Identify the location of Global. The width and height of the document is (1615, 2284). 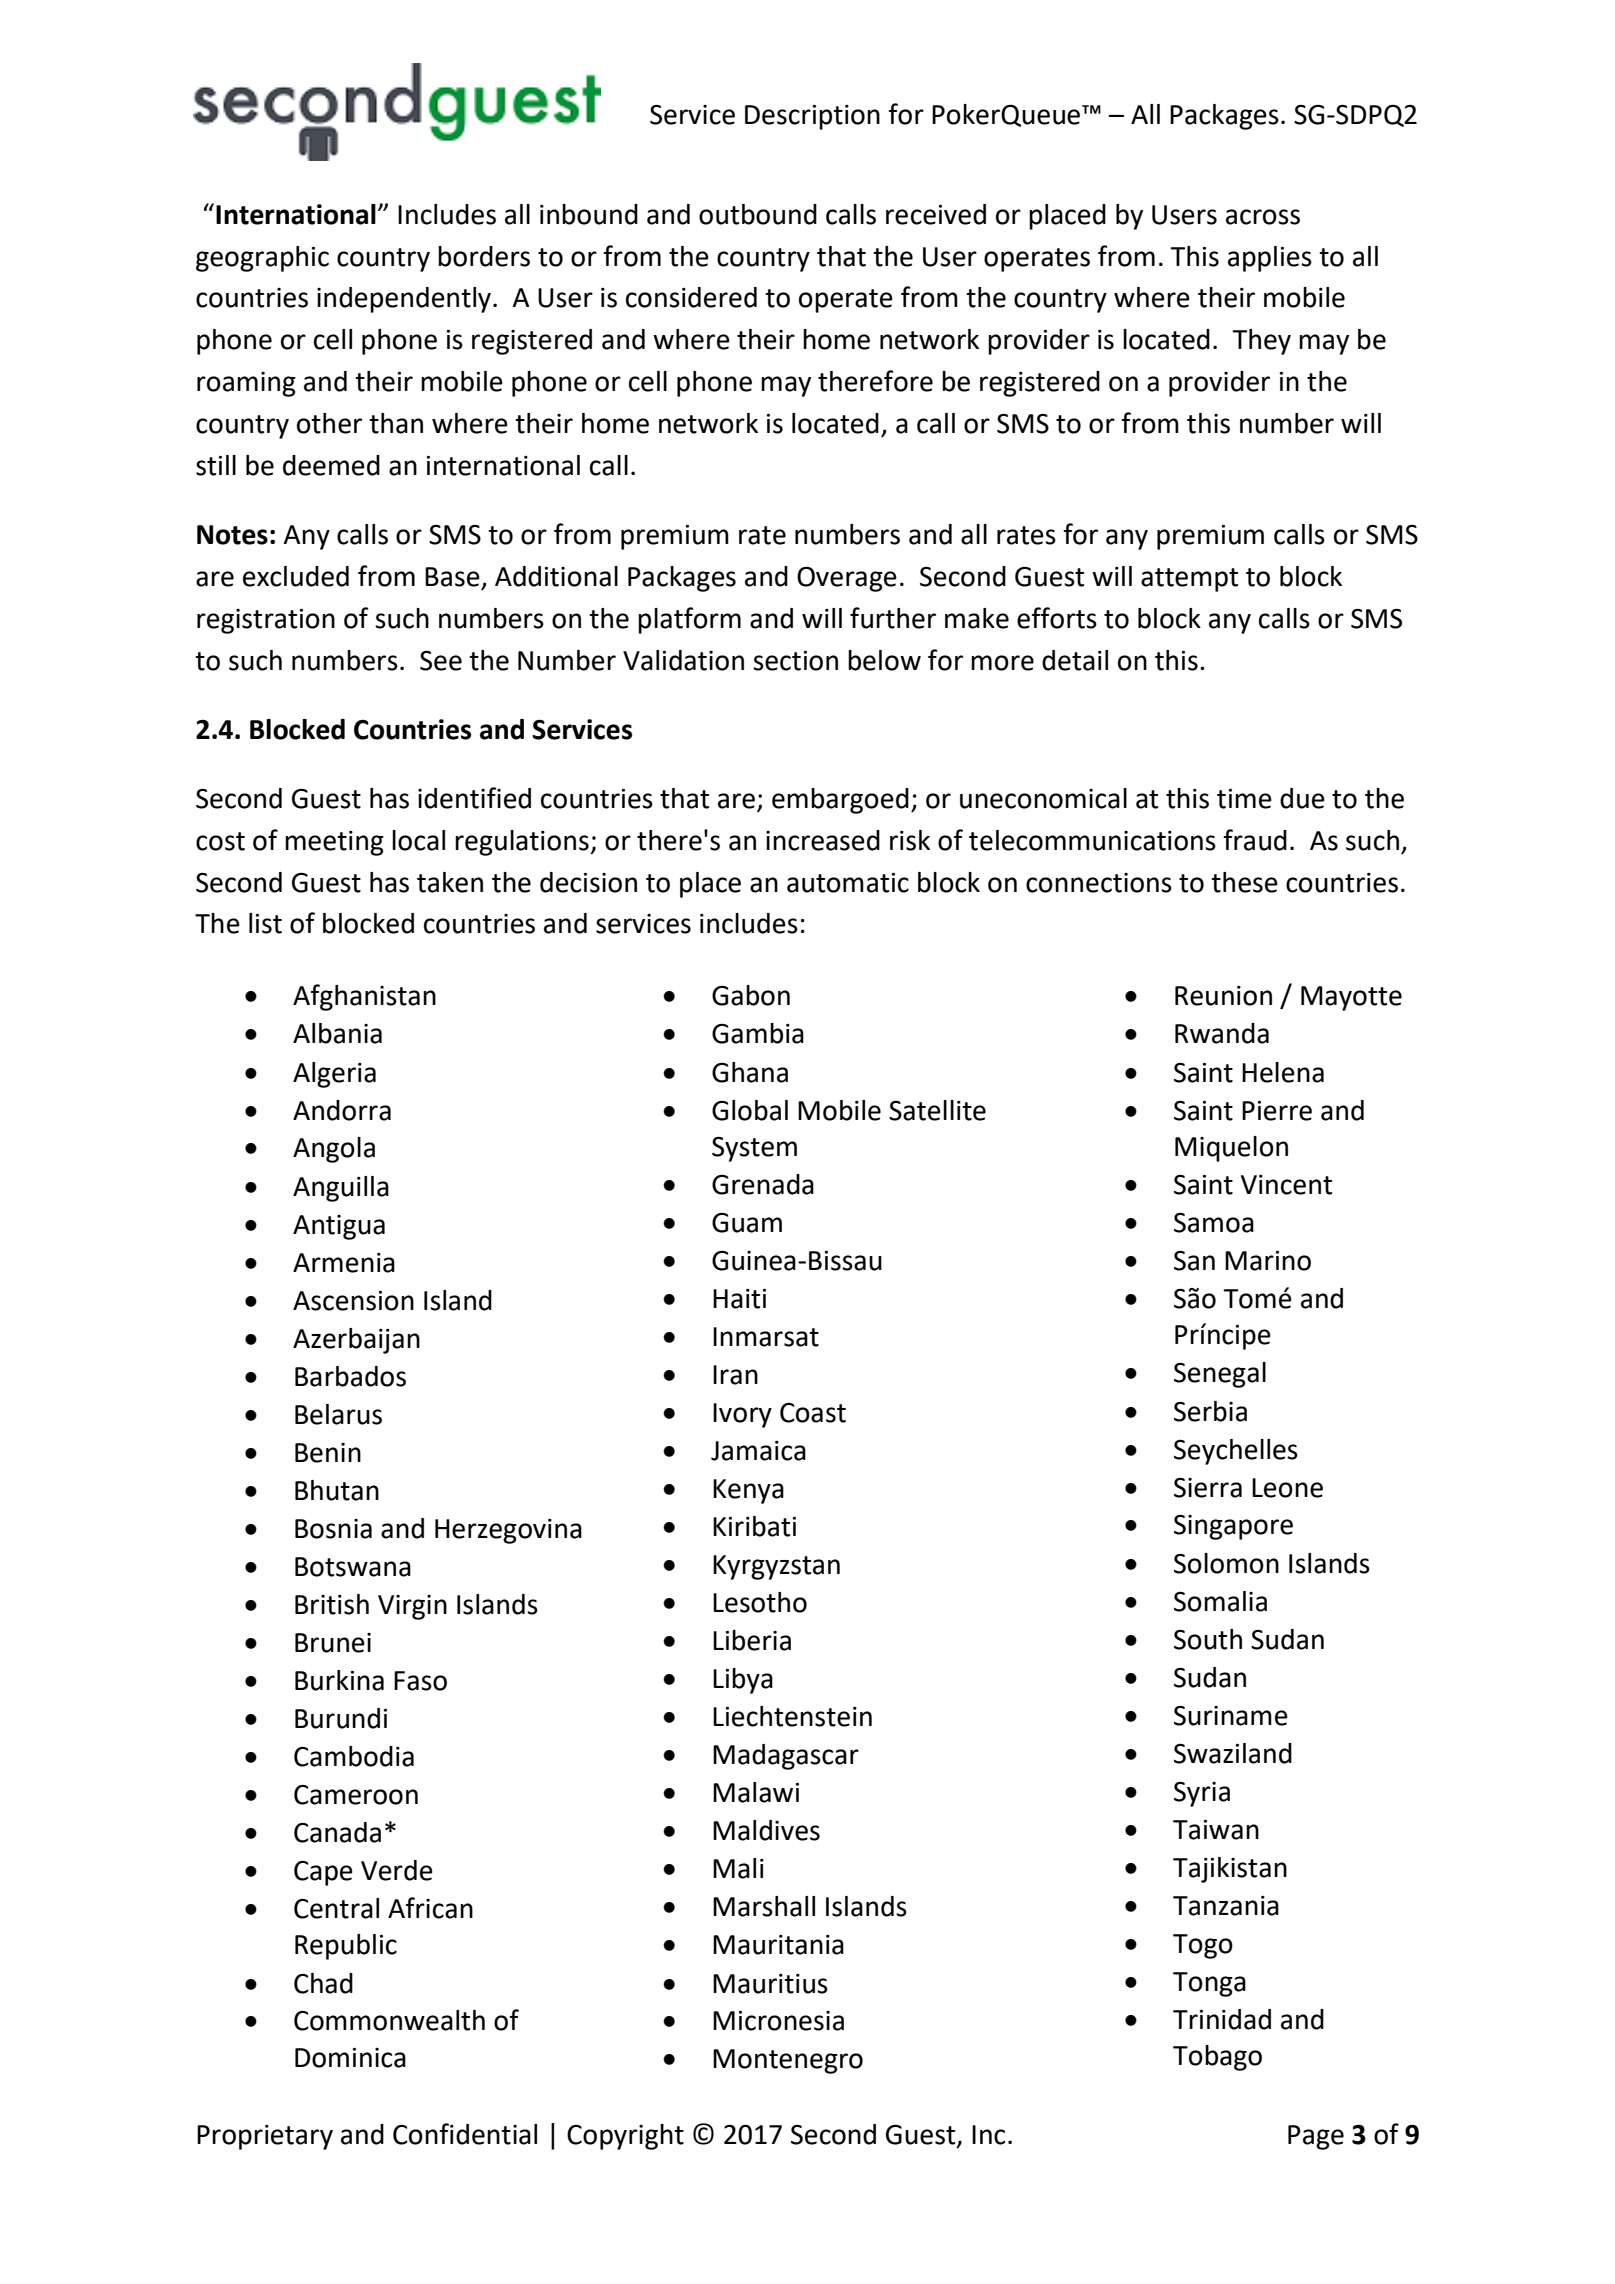
(750, 1110).
